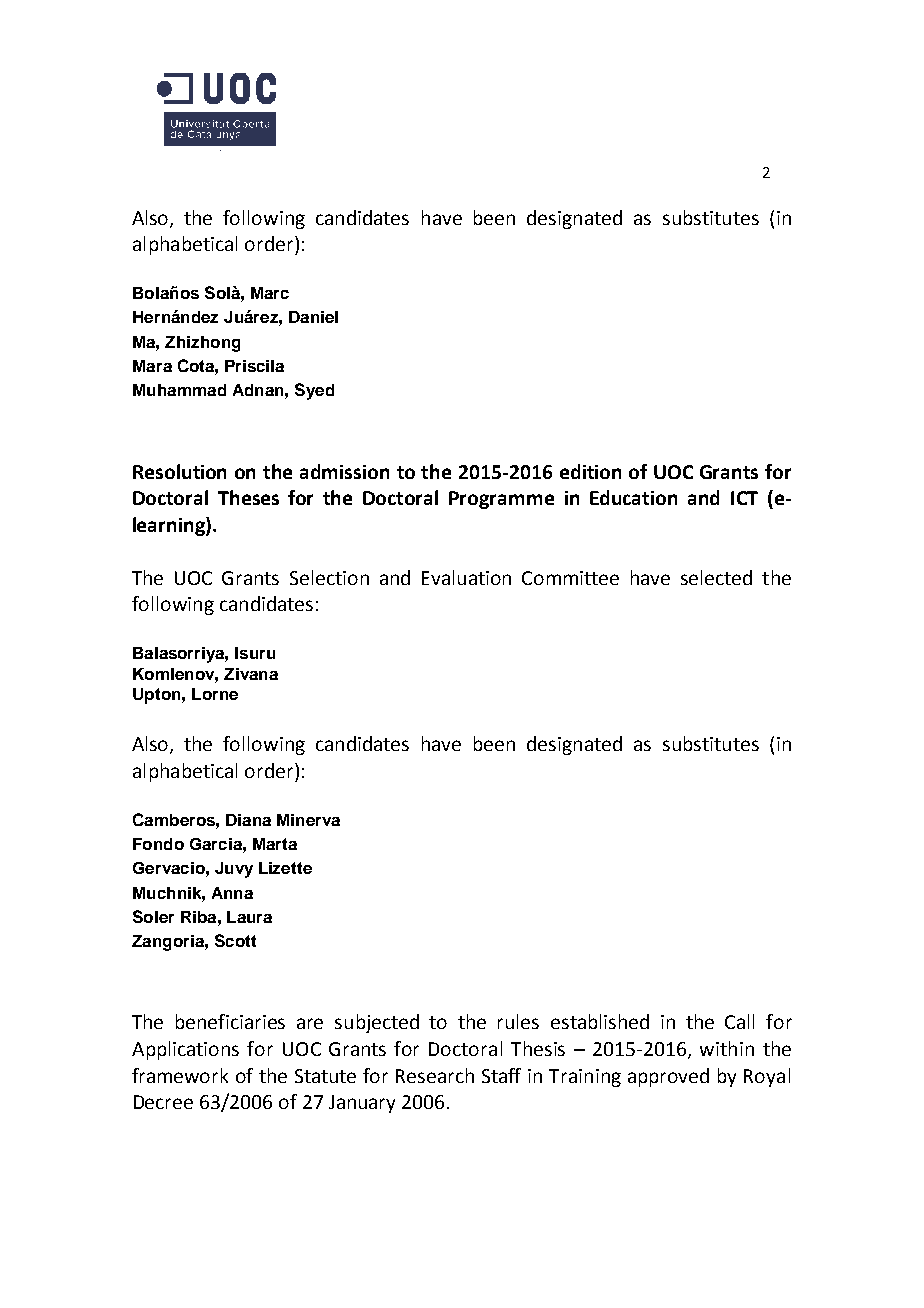  I want to click on framework, so click(180, 1075).
